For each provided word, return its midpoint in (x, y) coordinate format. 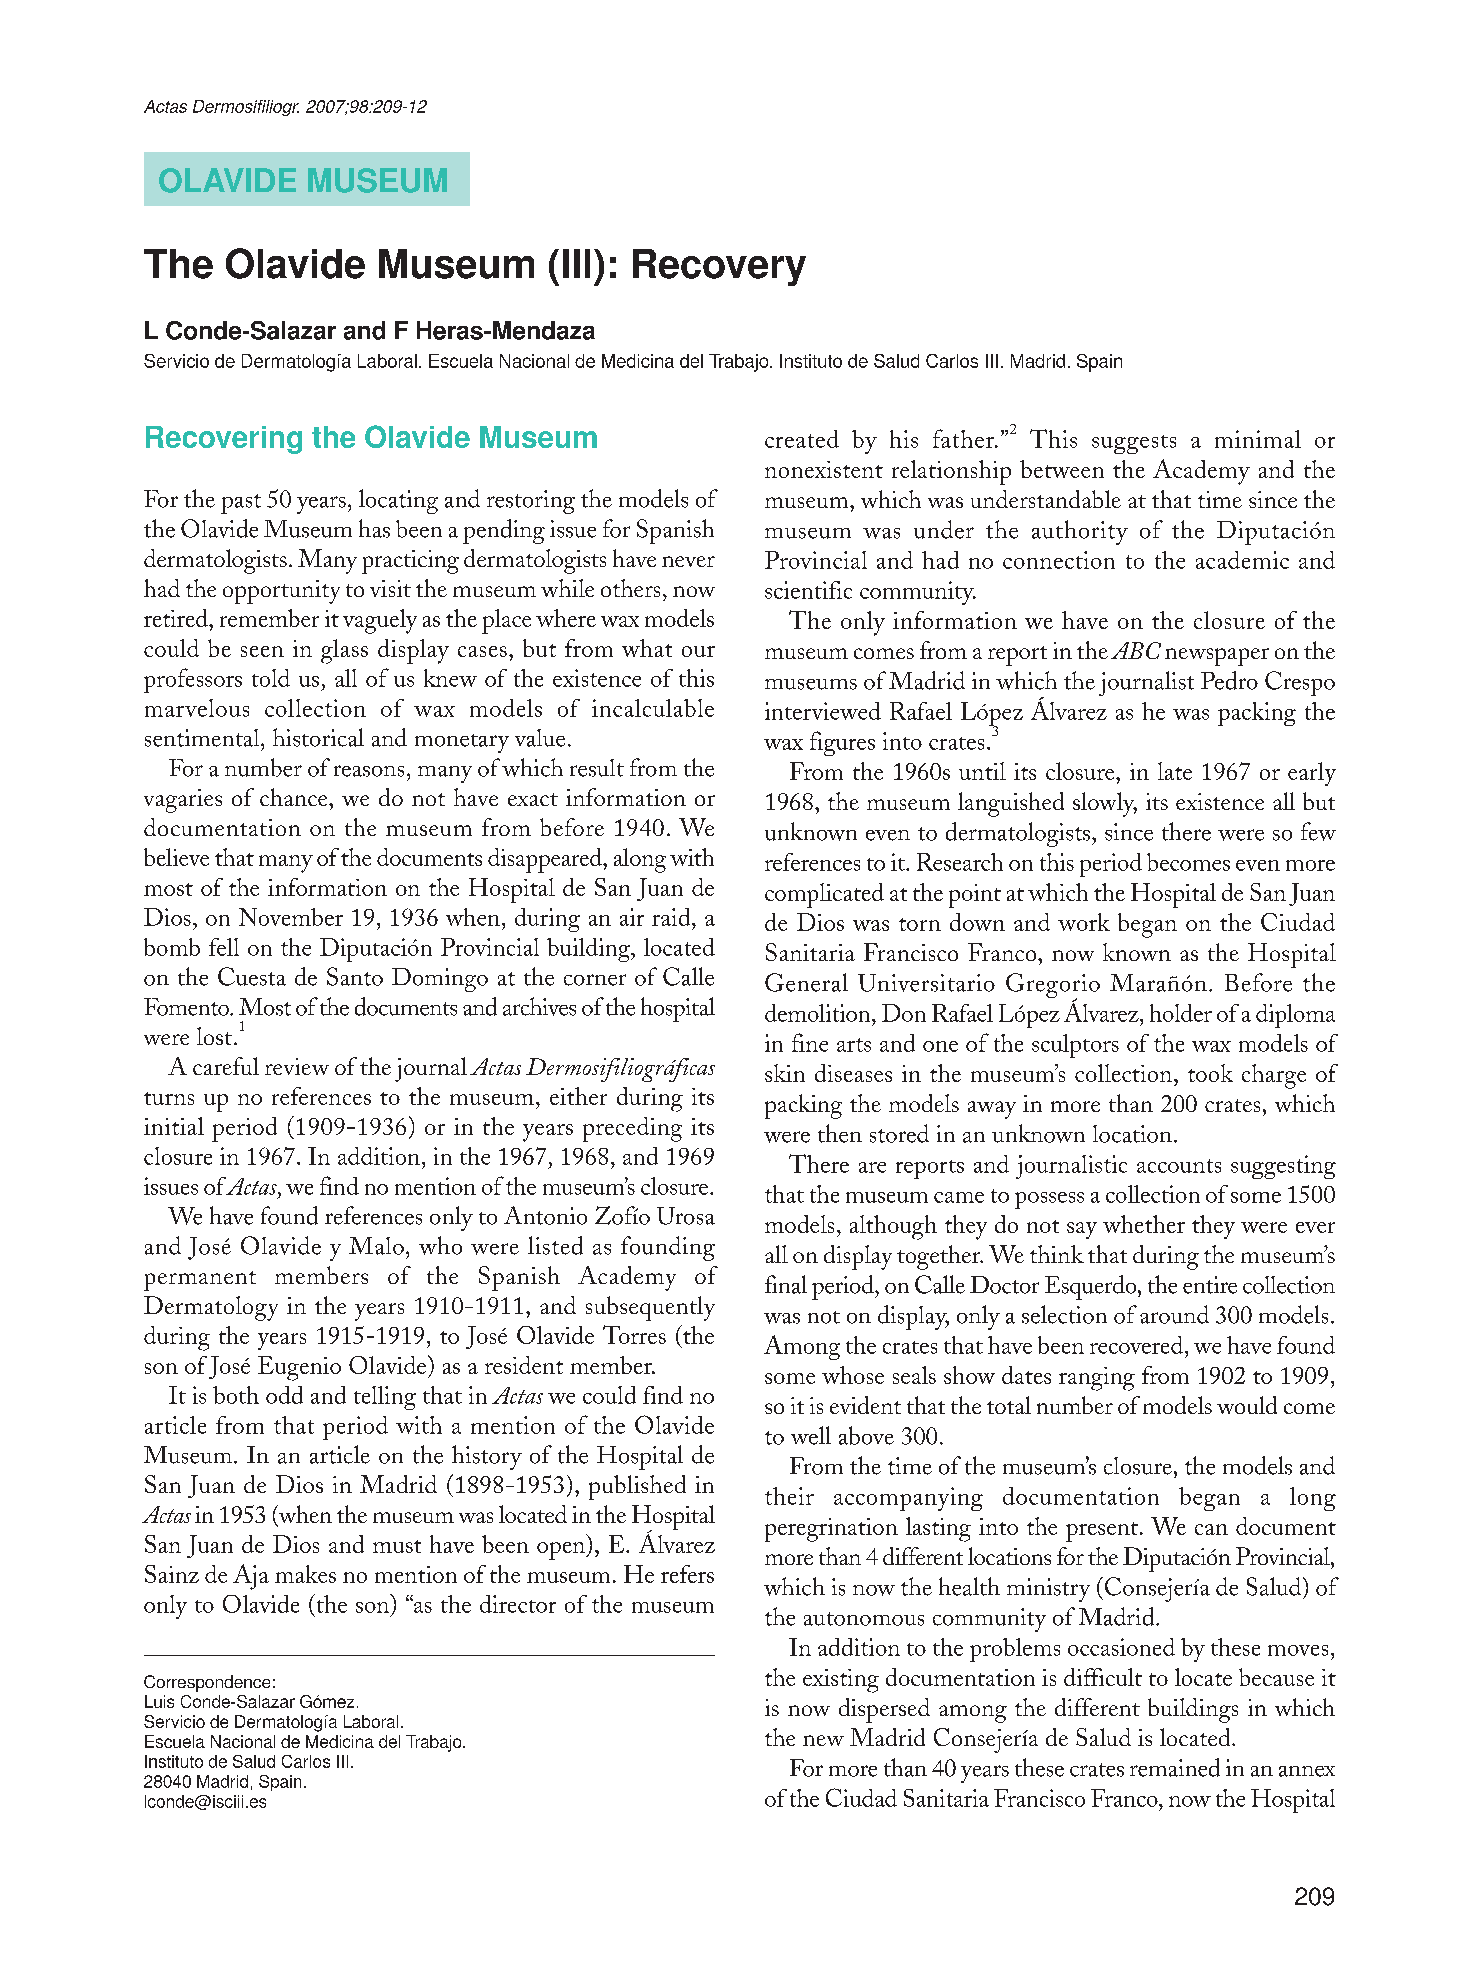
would (1247, 1405)
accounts (1179, 1166)
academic (1242, 560)
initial (174, 1126)
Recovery (719, 267)
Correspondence (207, 1683)
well (811, 1435)
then (840, 1133)
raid (672, 917)
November (291, 917)
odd (284, 1395)
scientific (808, 590)
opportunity (281, 592)
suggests (1134, 444)
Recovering (224, 440)
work (1084, 922)
